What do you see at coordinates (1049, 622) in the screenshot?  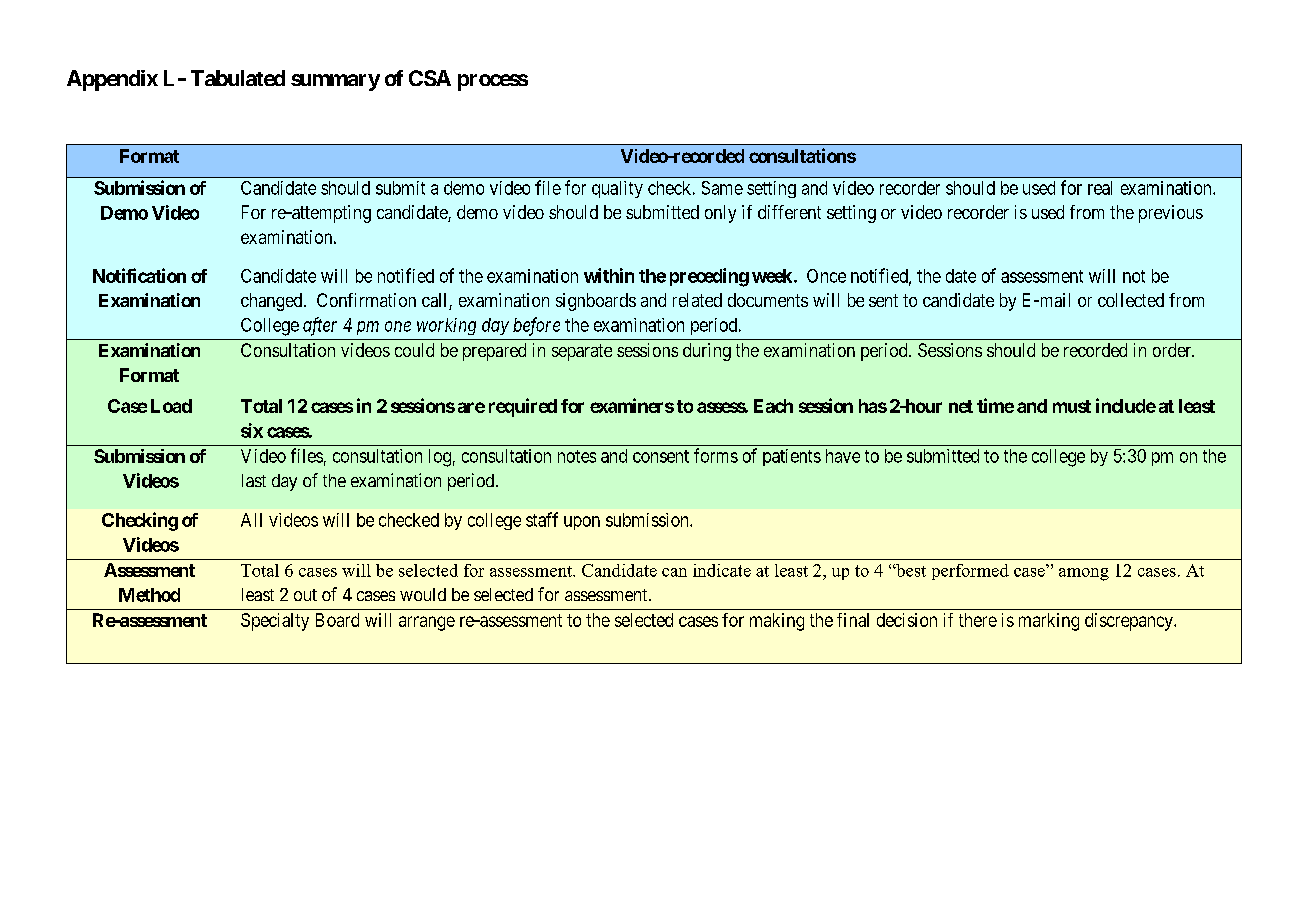 I see `marking` at bounding box center [1049, 622].
